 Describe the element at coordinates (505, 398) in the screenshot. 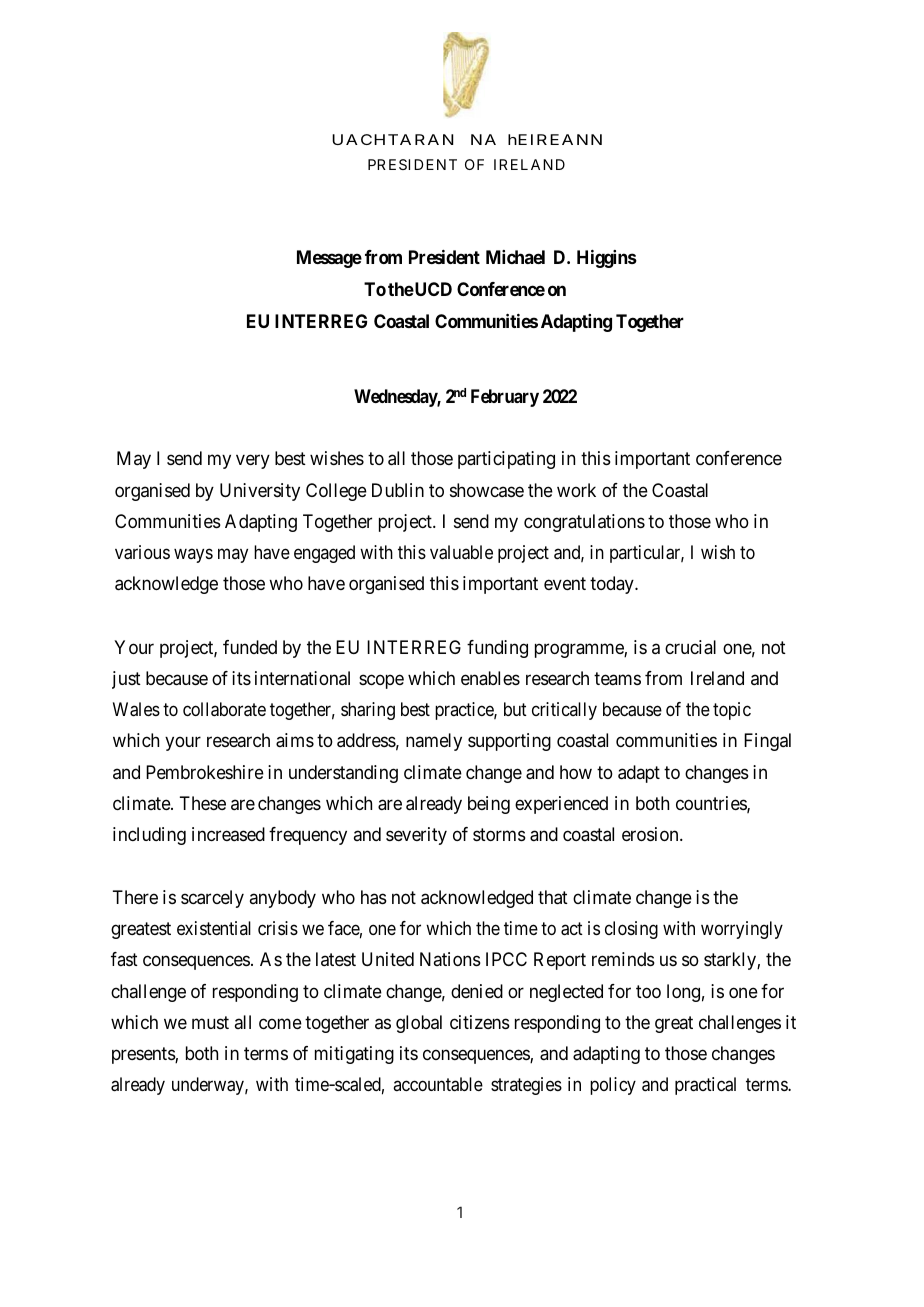

I see `February` at that location.
